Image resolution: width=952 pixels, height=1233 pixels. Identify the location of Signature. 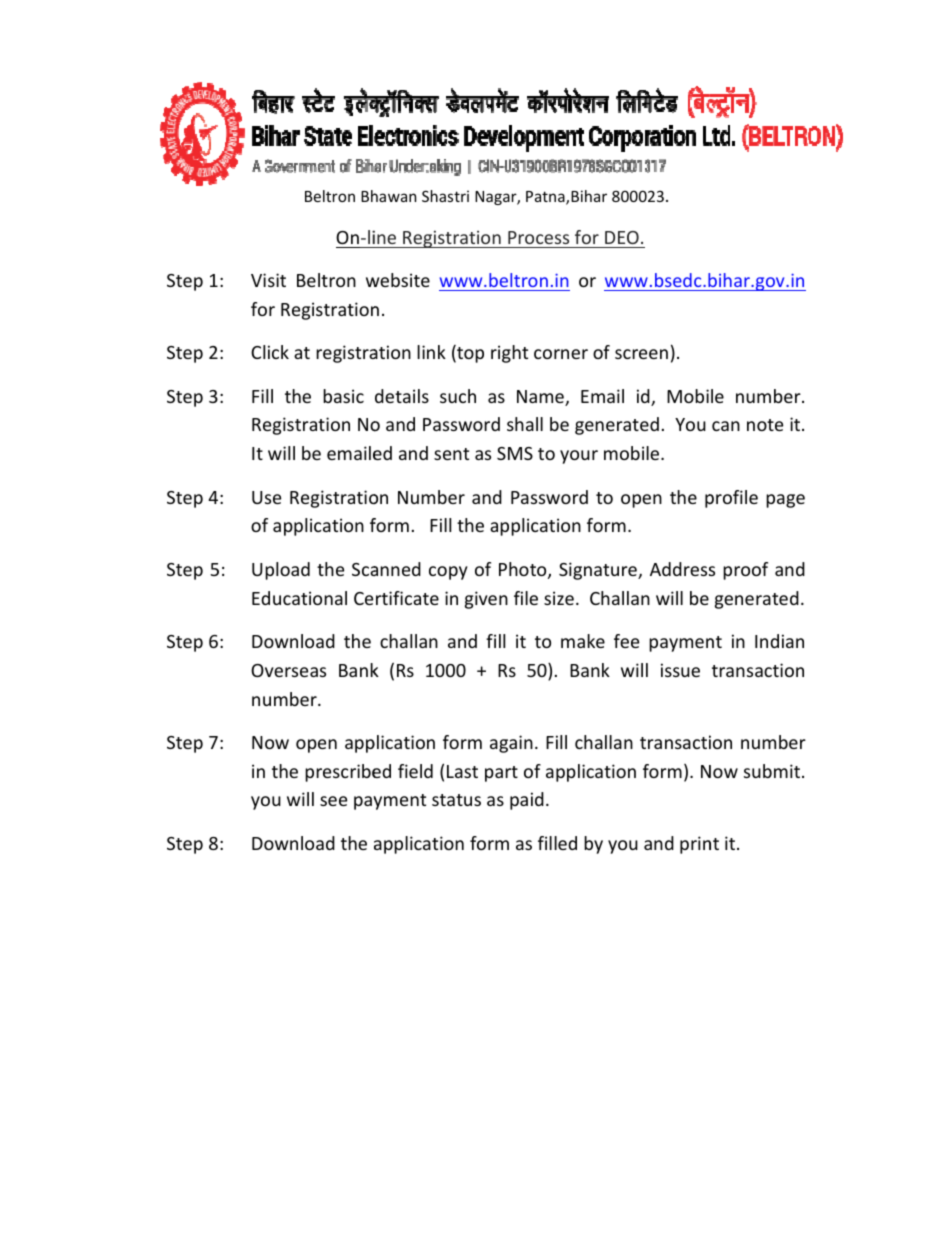
(599, 571).
